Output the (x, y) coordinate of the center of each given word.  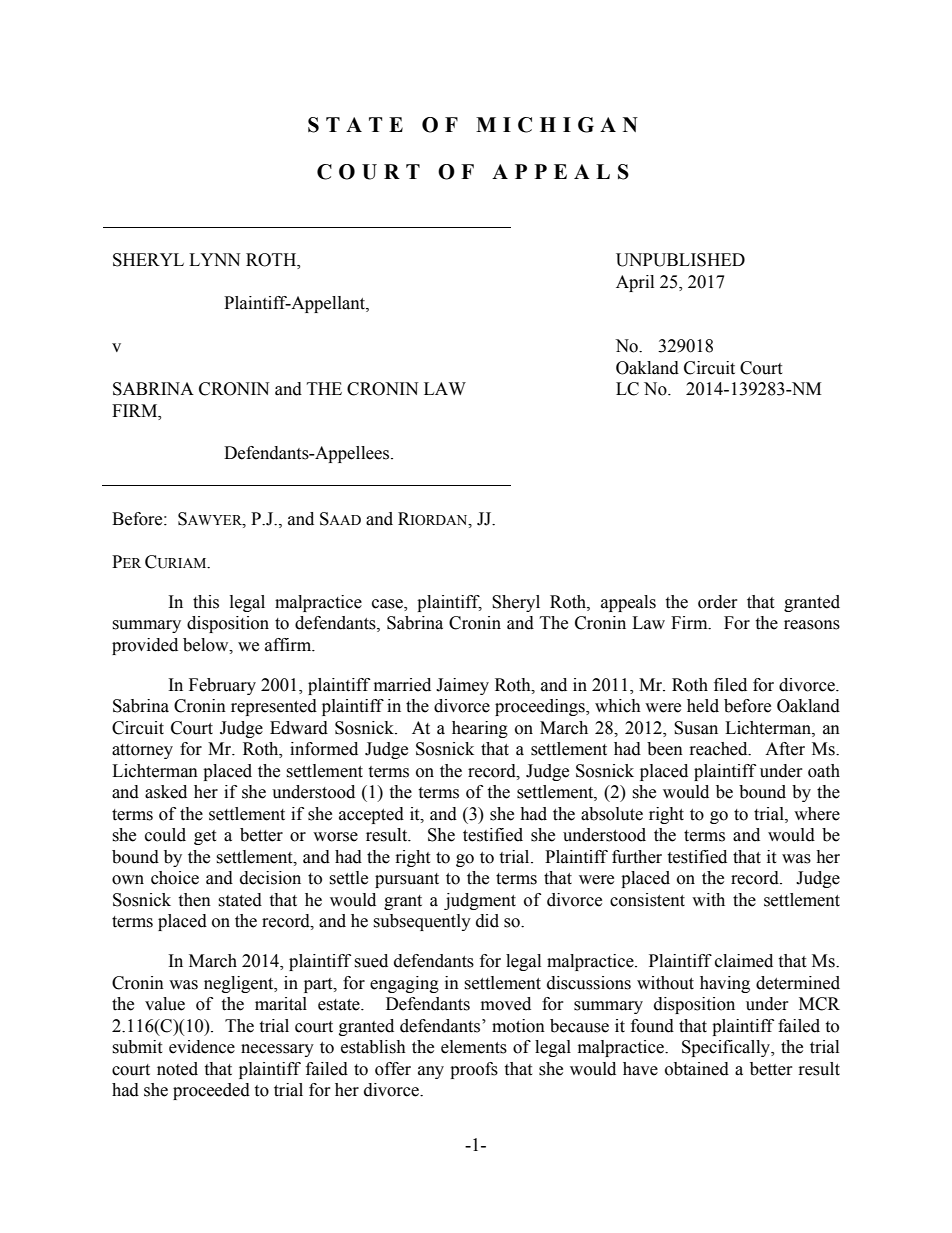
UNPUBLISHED (680, 260)
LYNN (214, 259)
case (388, 605)
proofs (474, 1070)
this (206, 602)
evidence (202, 1047)
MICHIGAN (557, 125)
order (718, 602)
